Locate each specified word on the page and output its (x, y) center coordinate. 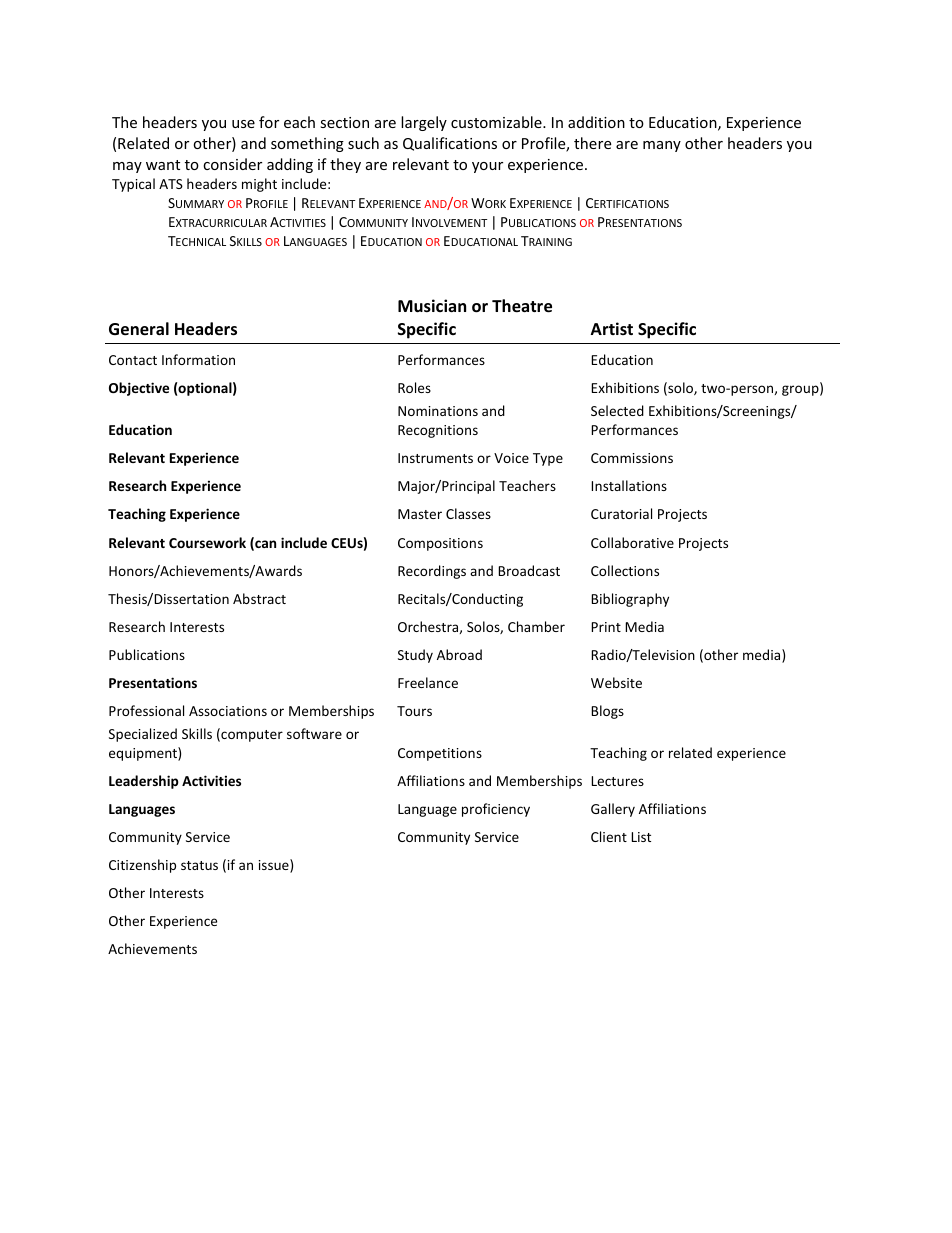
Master (420, 514)
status (199, 865)
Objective (139, 389)
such (363, 143)
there (592, 143)
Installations (629, 485)
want (163, 165)
